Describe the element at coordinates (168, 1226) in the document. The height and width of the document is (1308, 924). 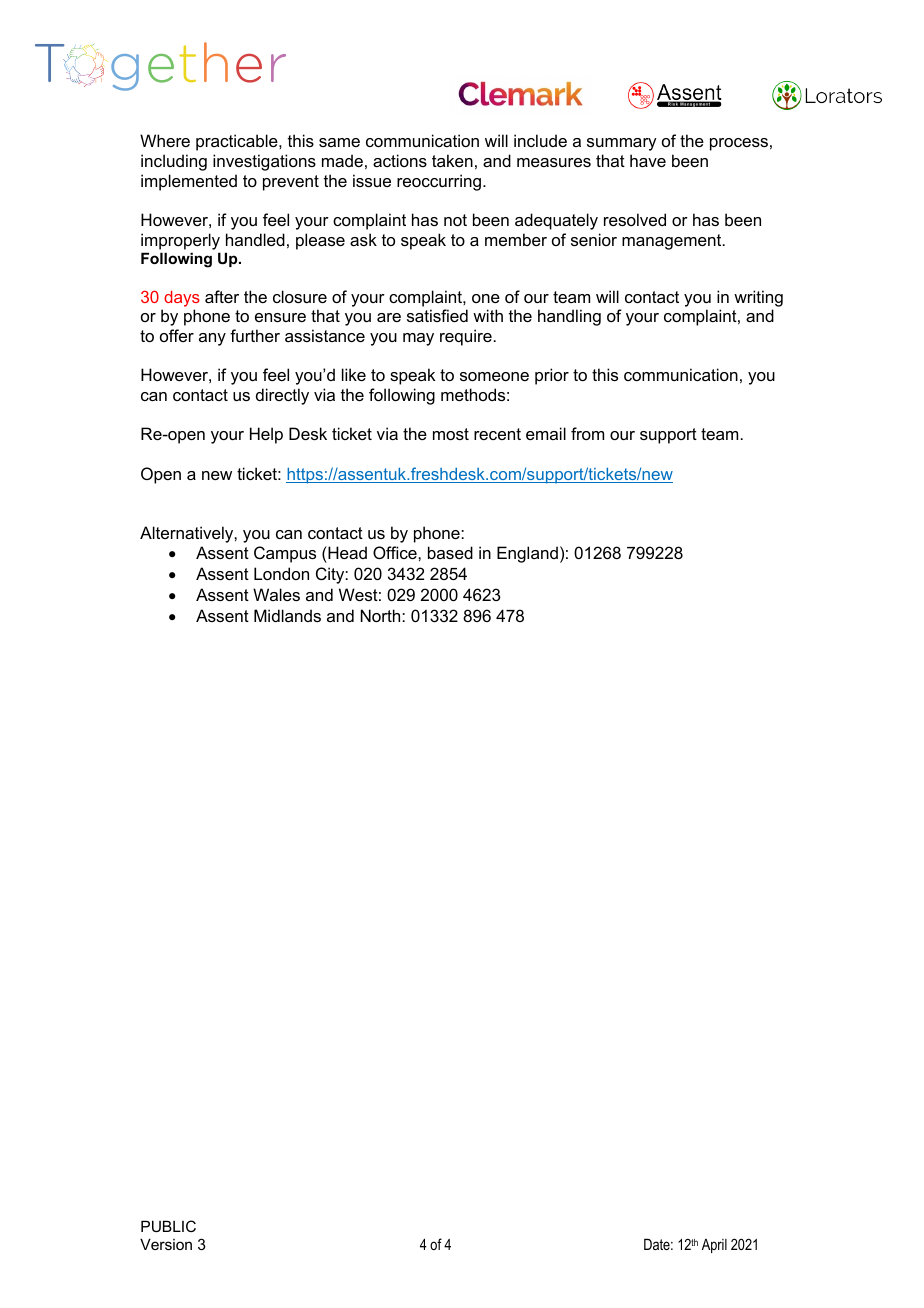
I see `PUBLIC` at that location.
